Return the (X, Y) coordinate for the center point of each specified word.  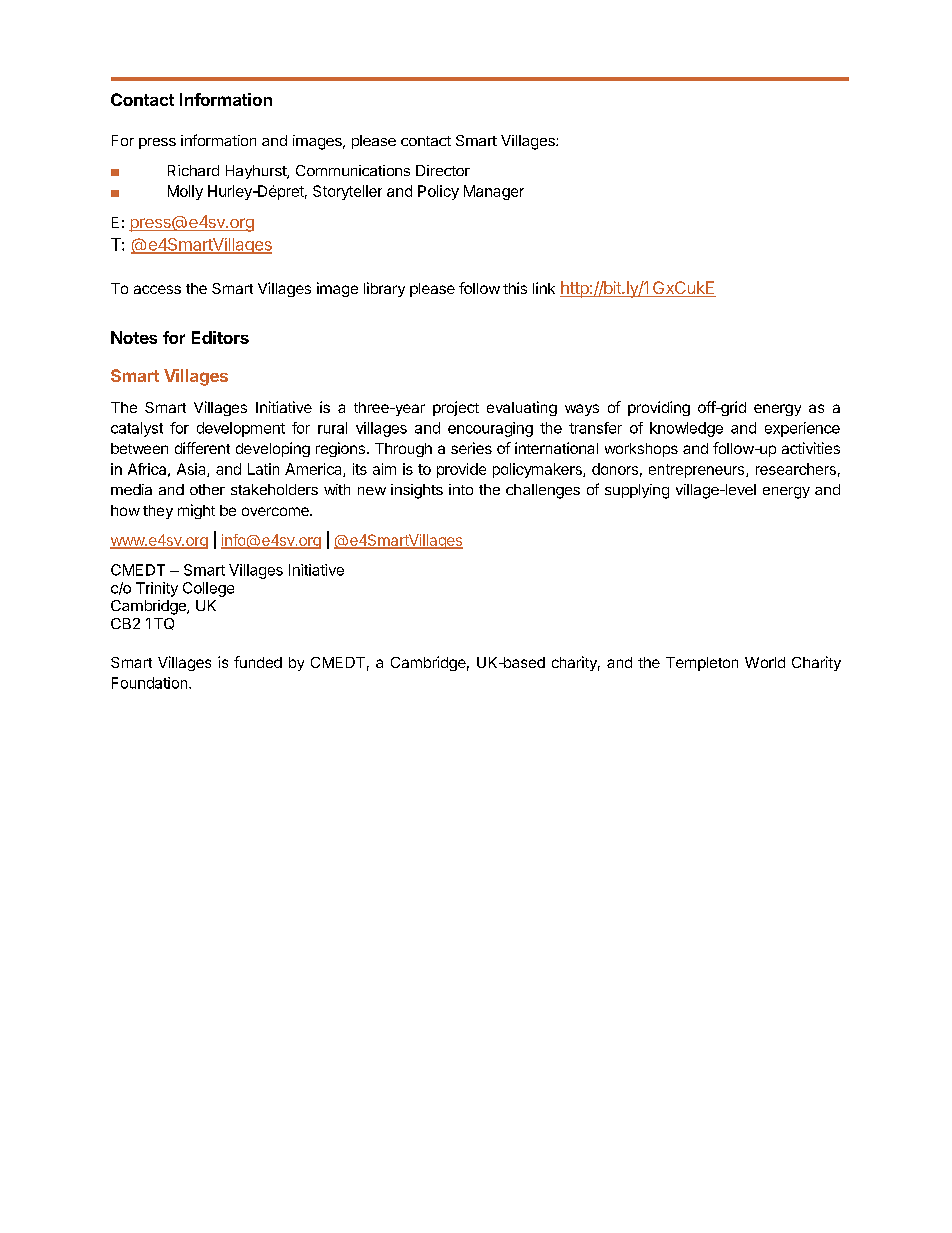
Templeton (702, 664)
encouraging (490, 429)
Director (443, 170)
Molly (185, 192)
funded (258, 662)
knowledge (686, 429)
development (241, 429)
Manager (494, 192)
